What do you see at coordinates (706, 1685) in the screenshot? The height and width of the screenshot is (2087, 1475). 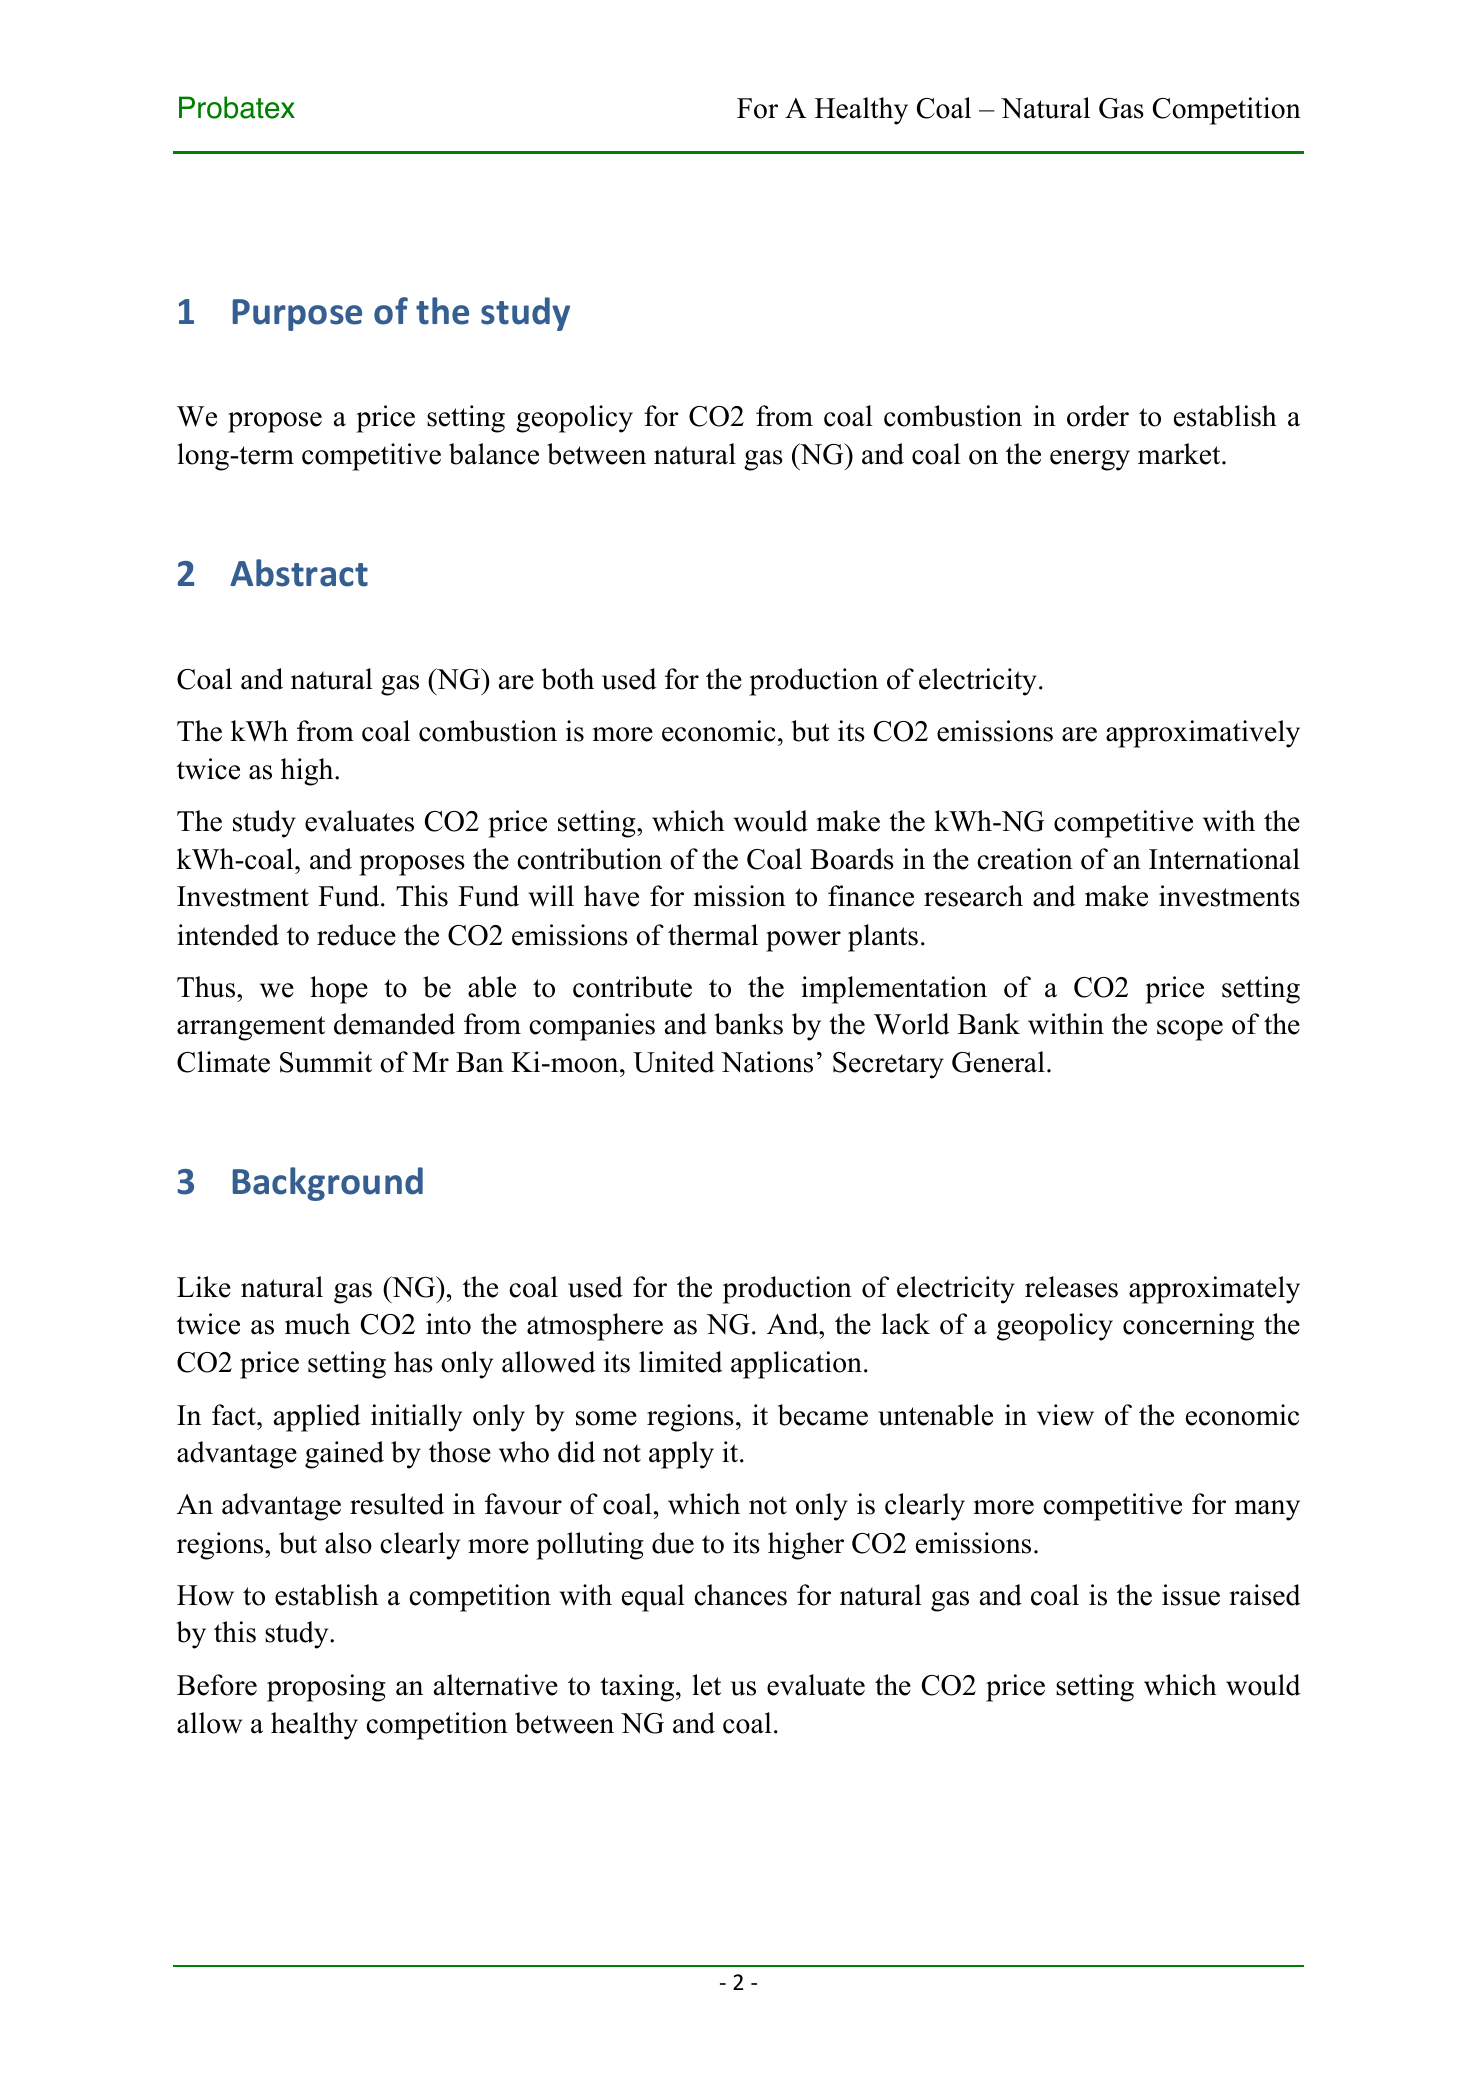 I see `let` at bounding box center [706, 1685].
